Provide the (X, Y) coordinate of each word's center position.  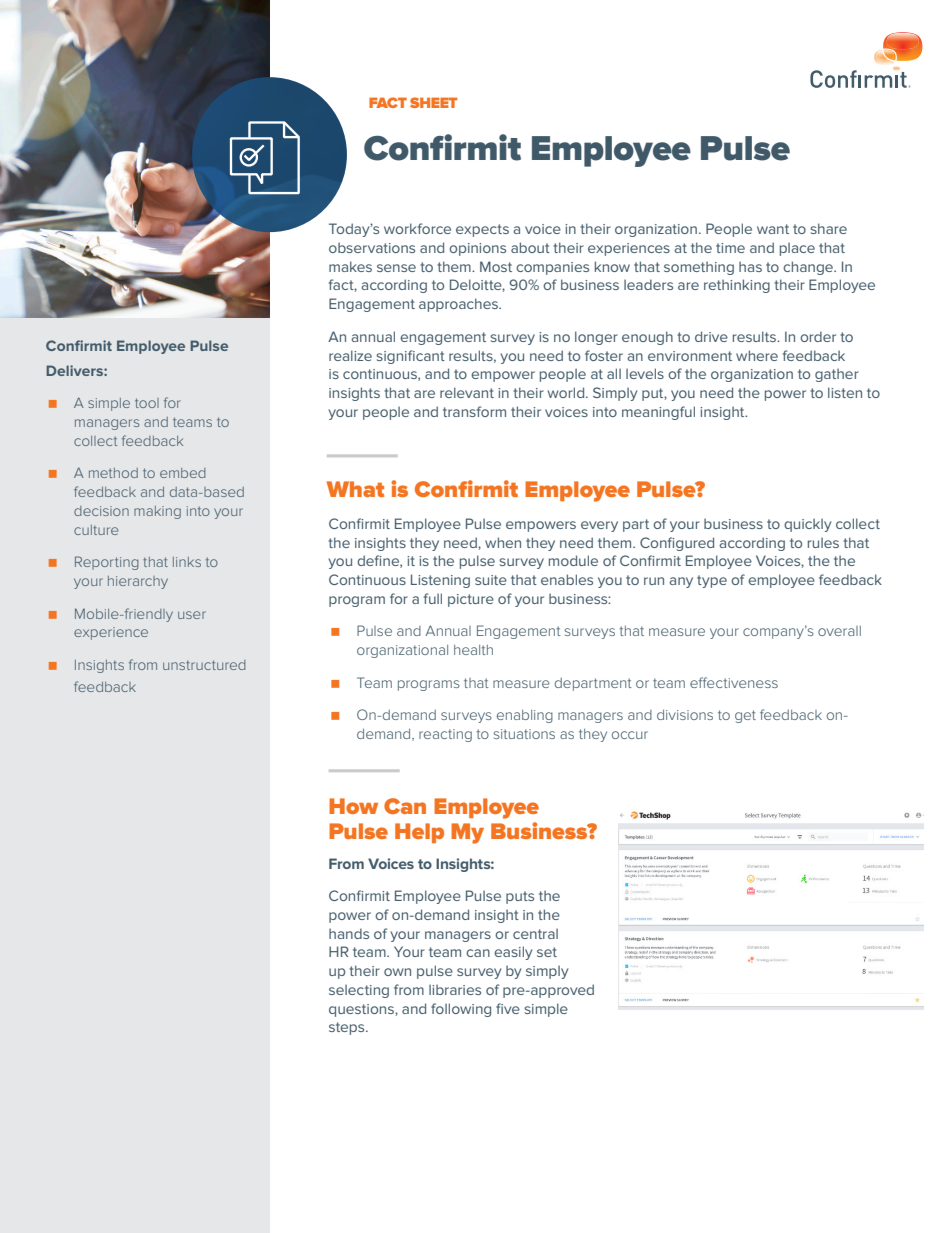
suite (491, 580)
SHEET (433, 102)
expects (482, 230)
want (773, 229)
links (187, 562)
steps (348, 1028)
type (712, 581)
